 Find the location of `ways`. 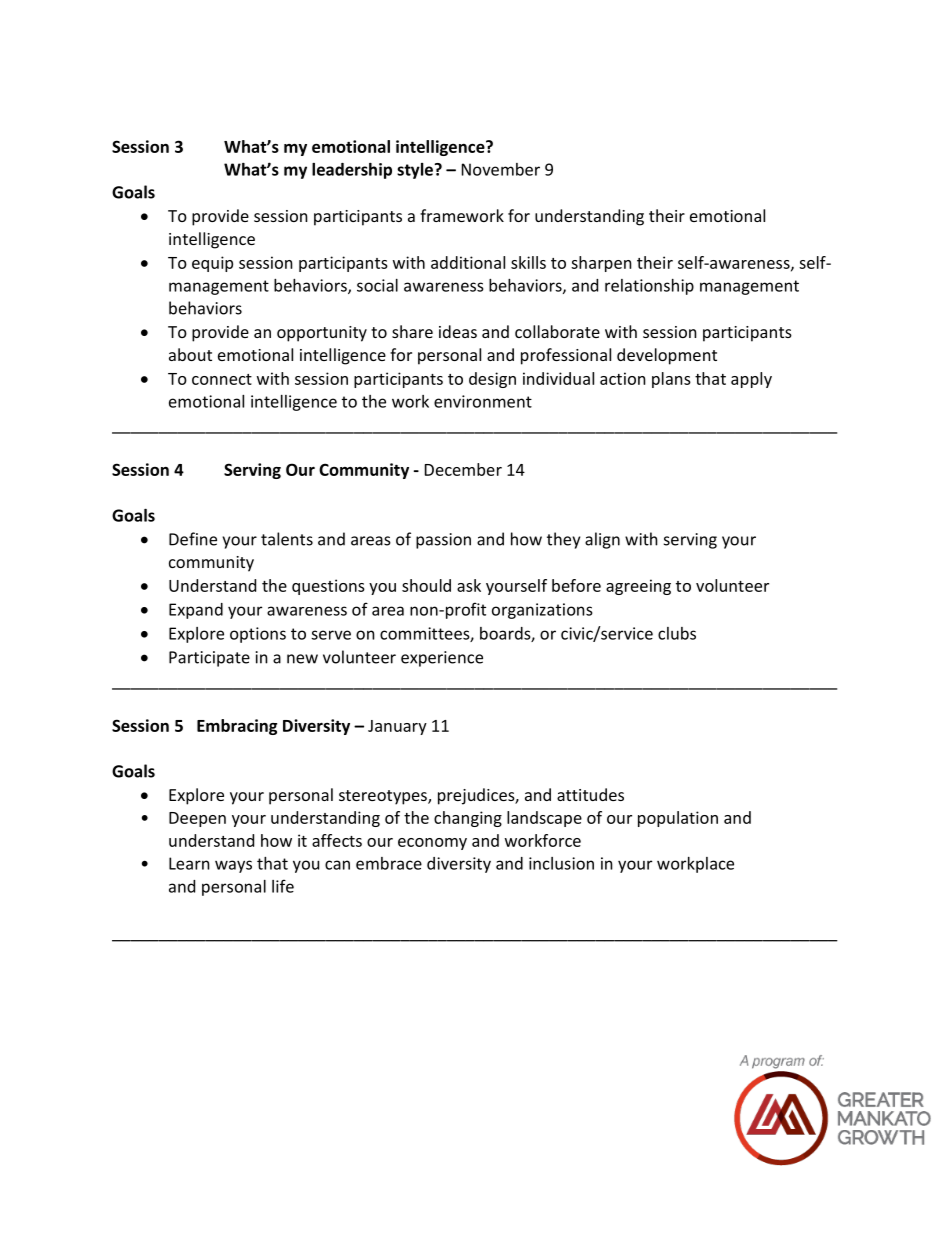

ways is located at coordinates (233, 866).
